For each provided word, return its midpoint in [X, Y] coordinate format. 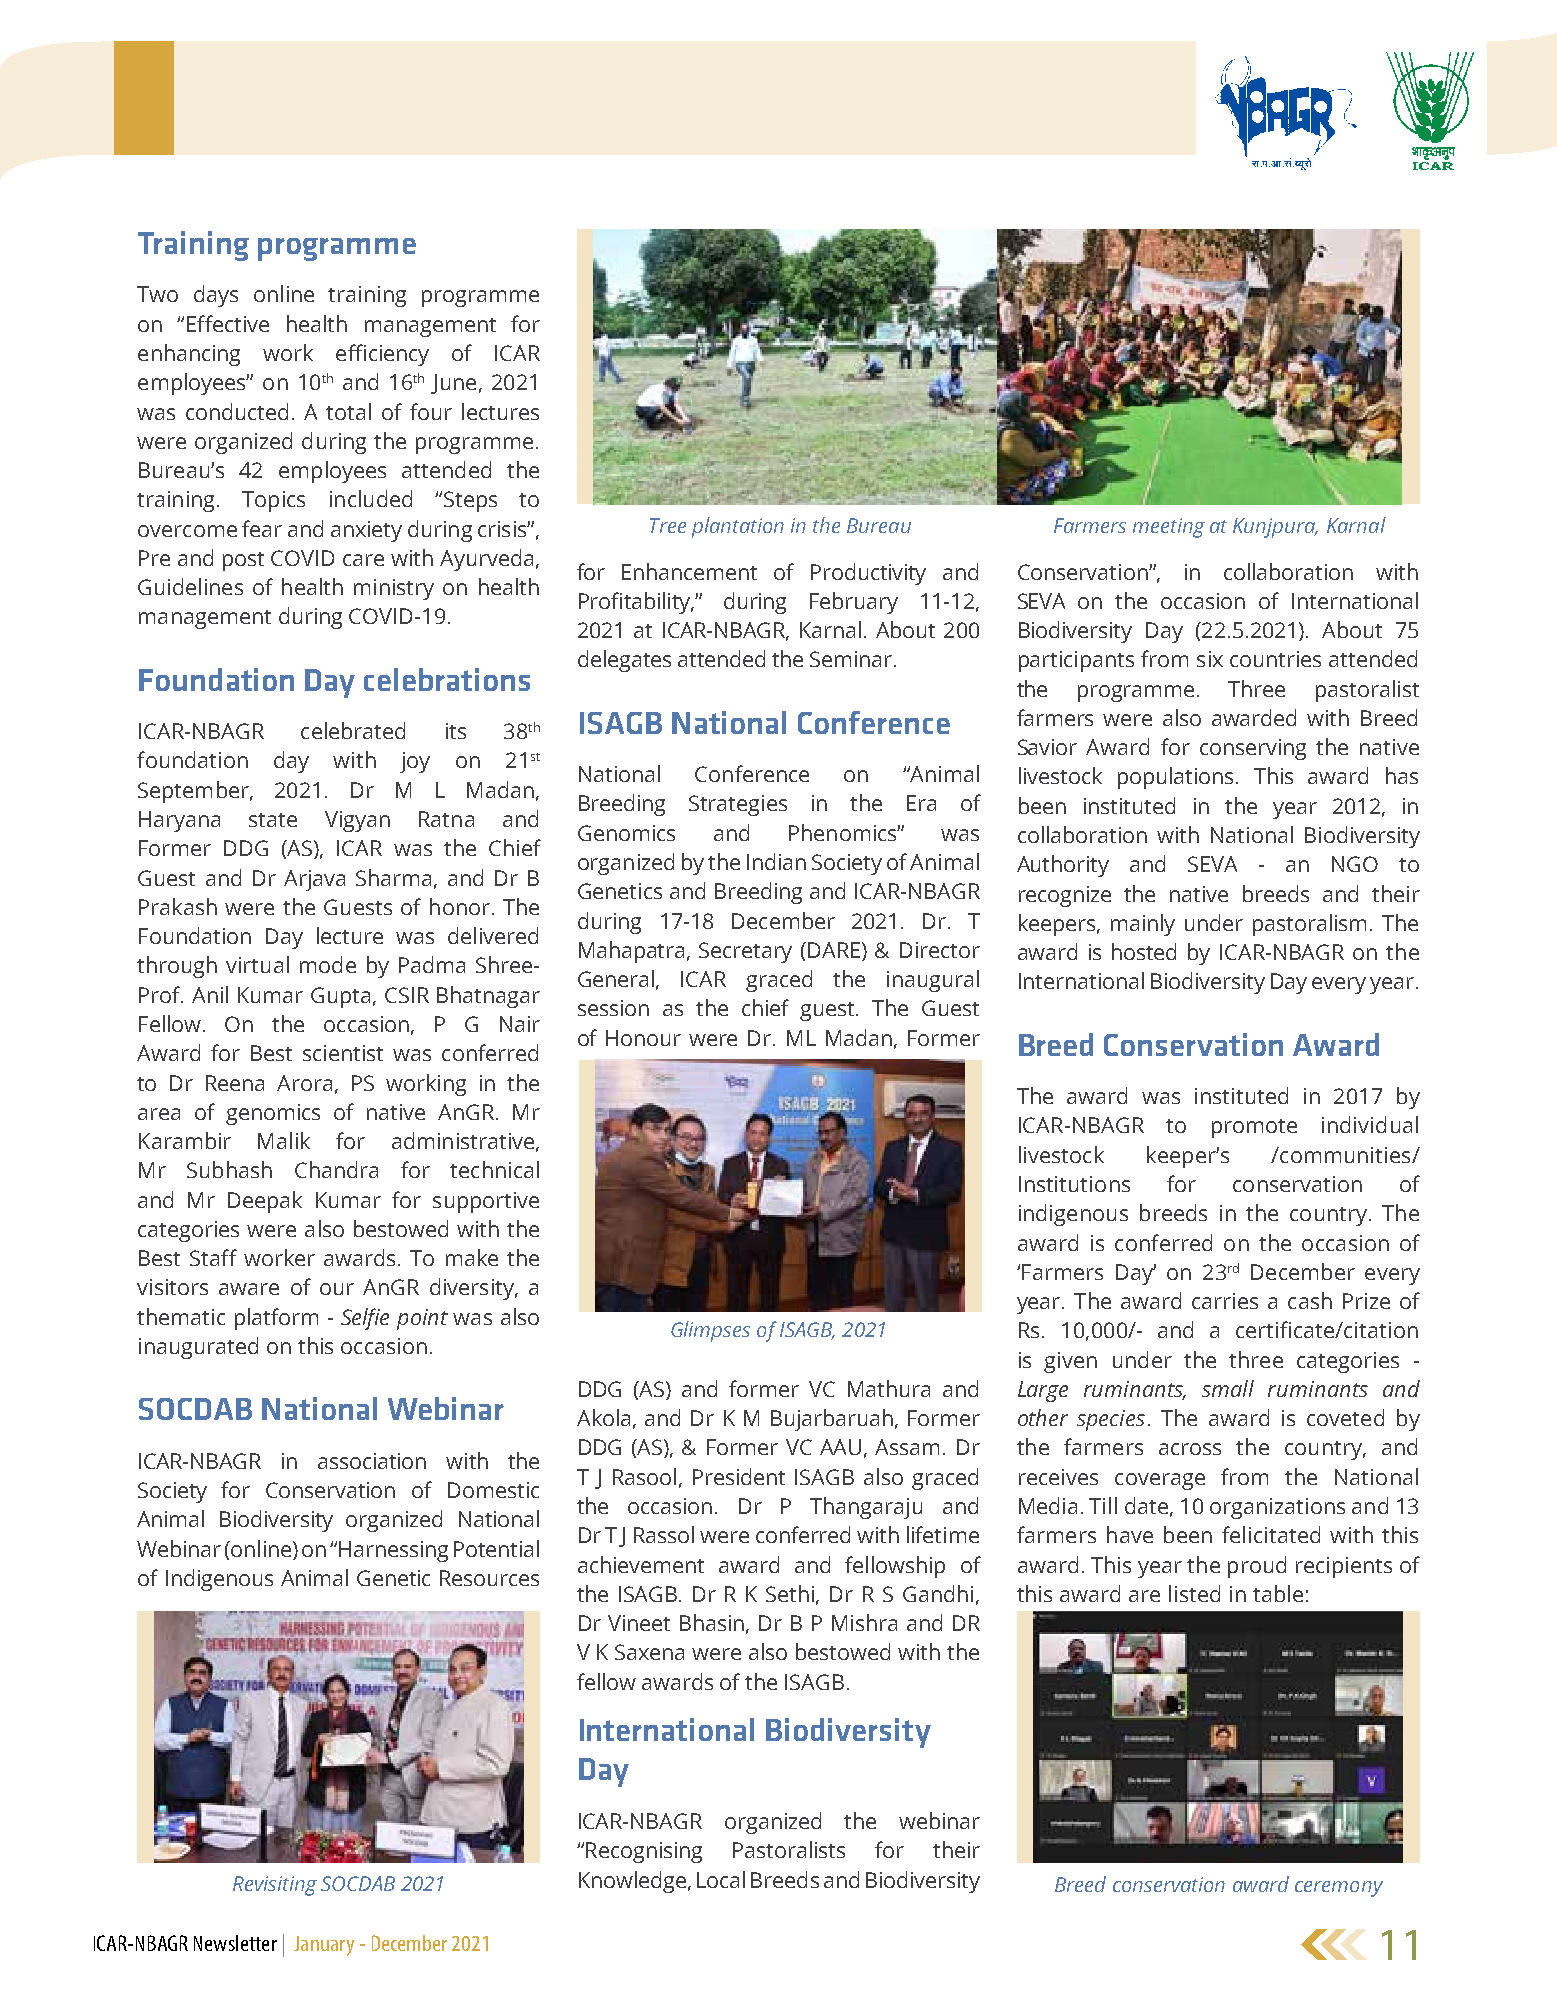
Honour [643, 1038]
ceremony [1339, 1889]
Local [721, 1879]
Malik [284, 1140]
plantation [738, 527]
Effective [228, 323]
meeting [1169, 528]
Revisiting [275, 1886]
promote [1254, 1128]
